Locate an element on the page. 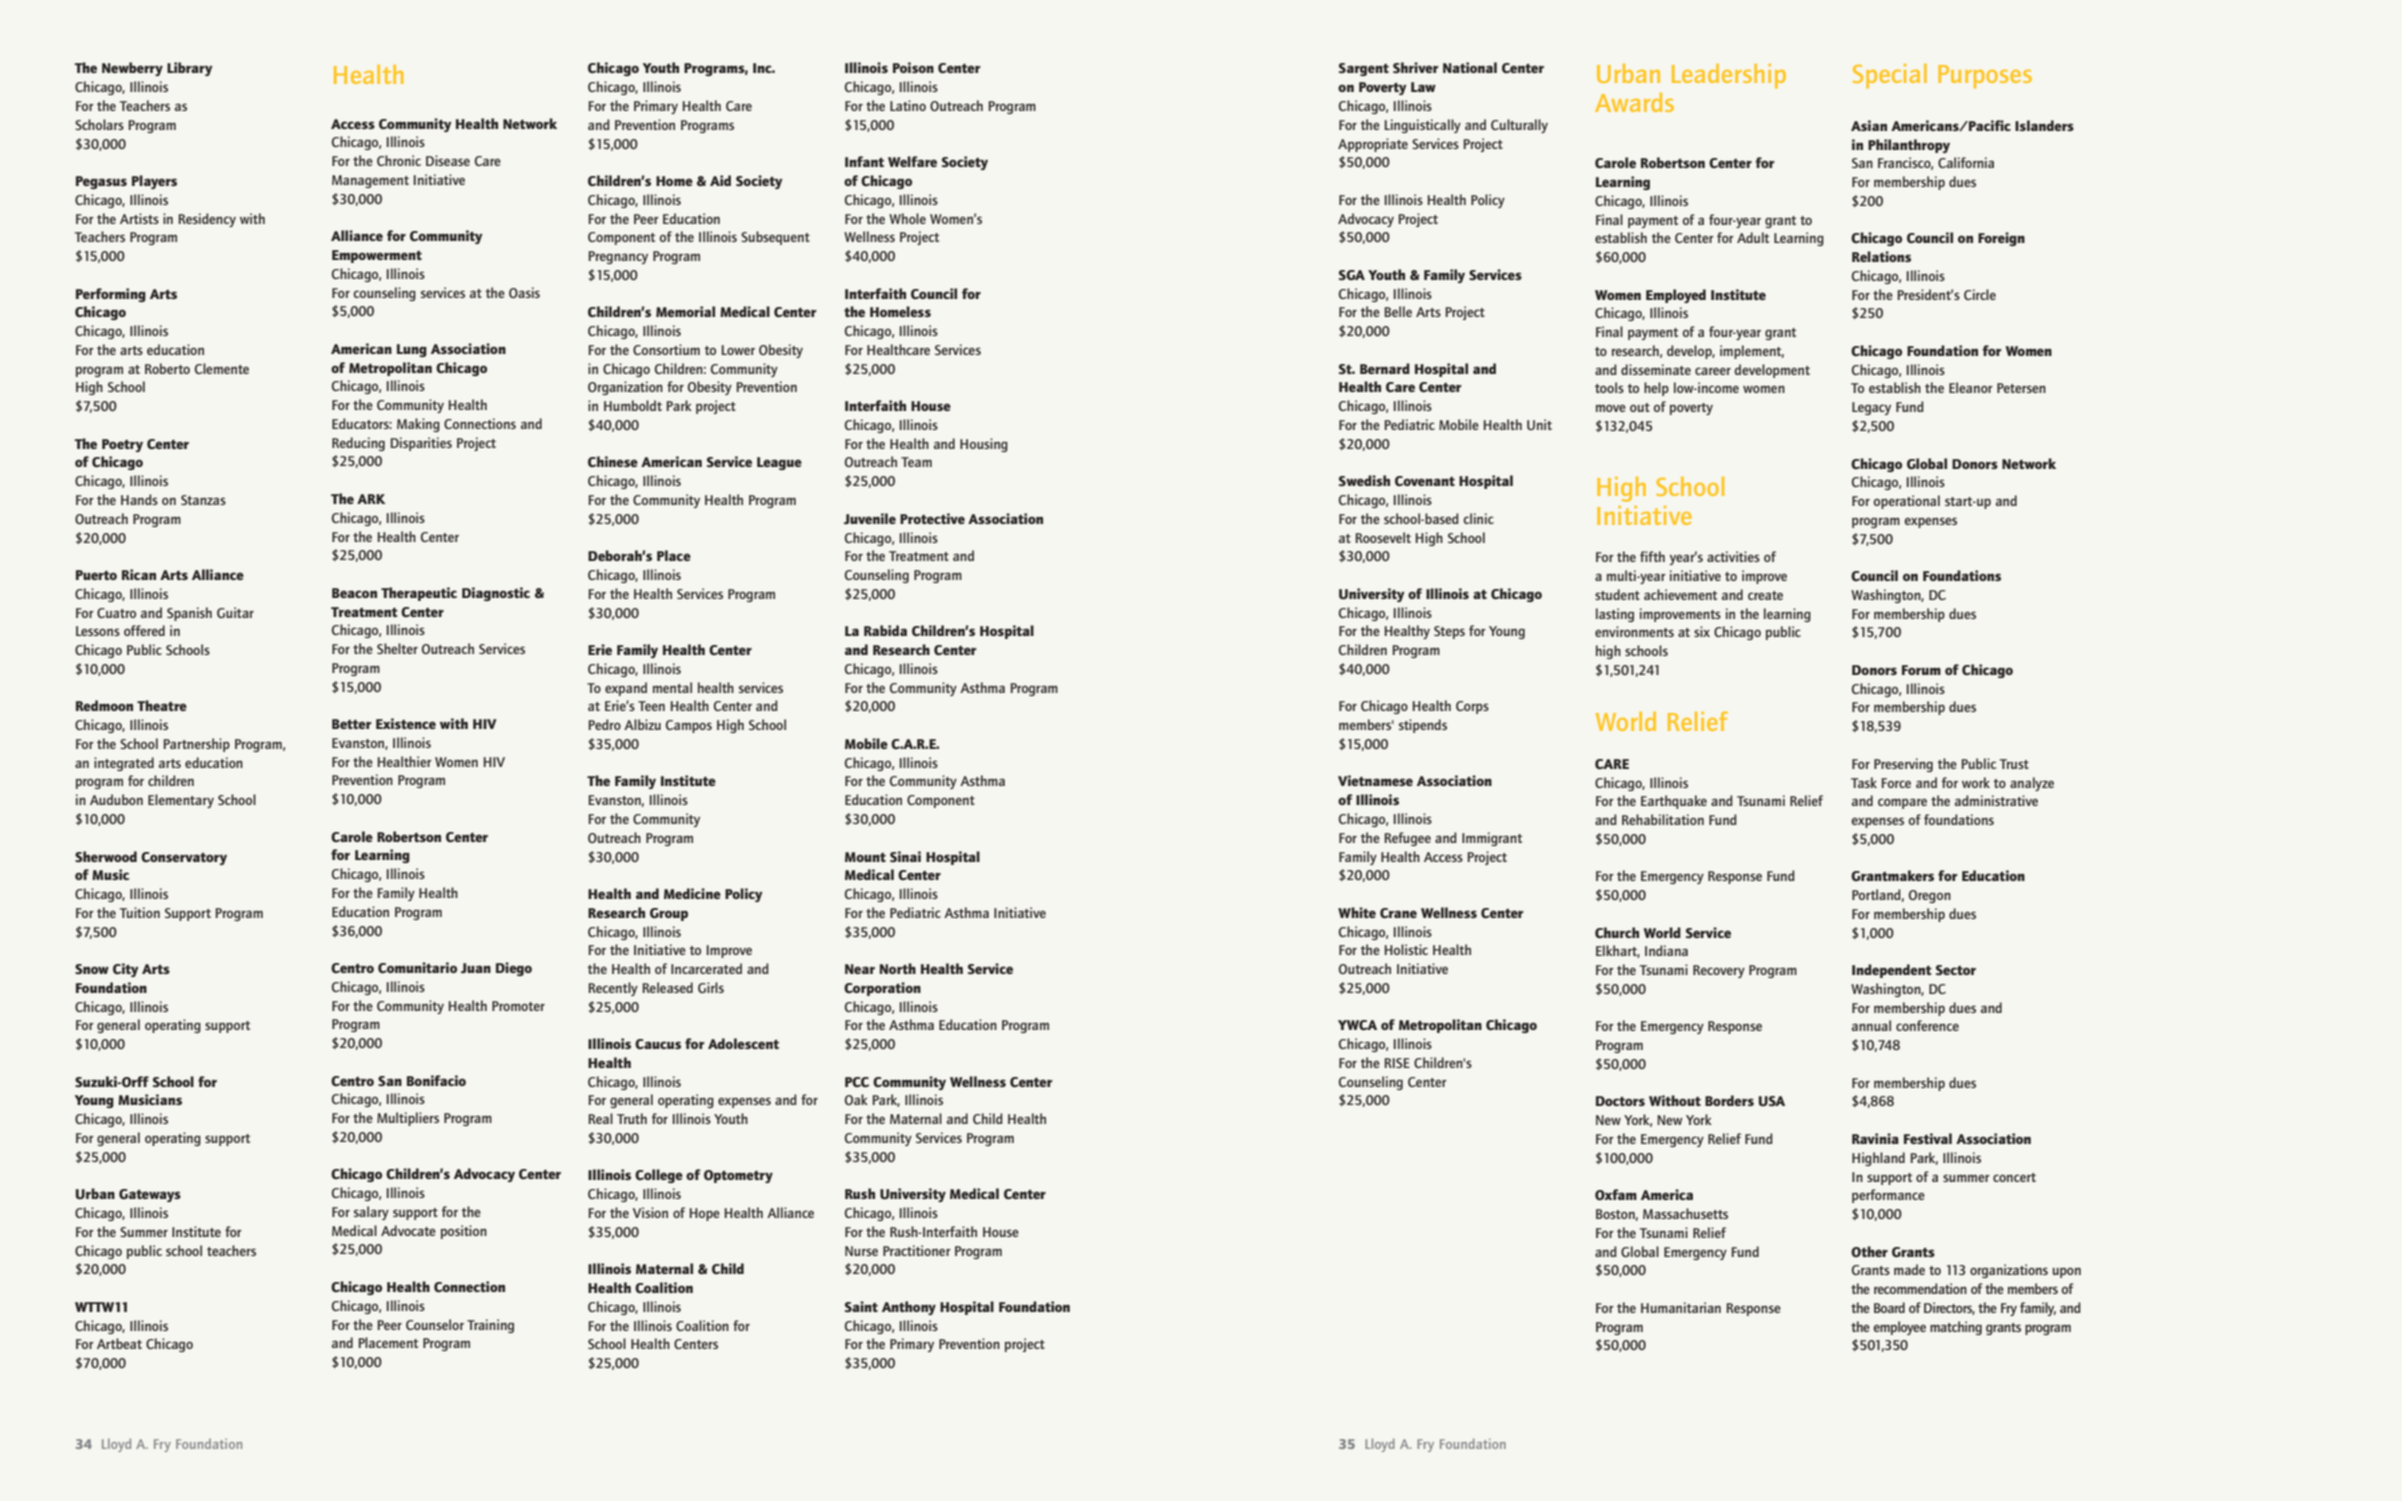 The image size is (2402, 1501). Forum is located at coordinates (1921, 670).
